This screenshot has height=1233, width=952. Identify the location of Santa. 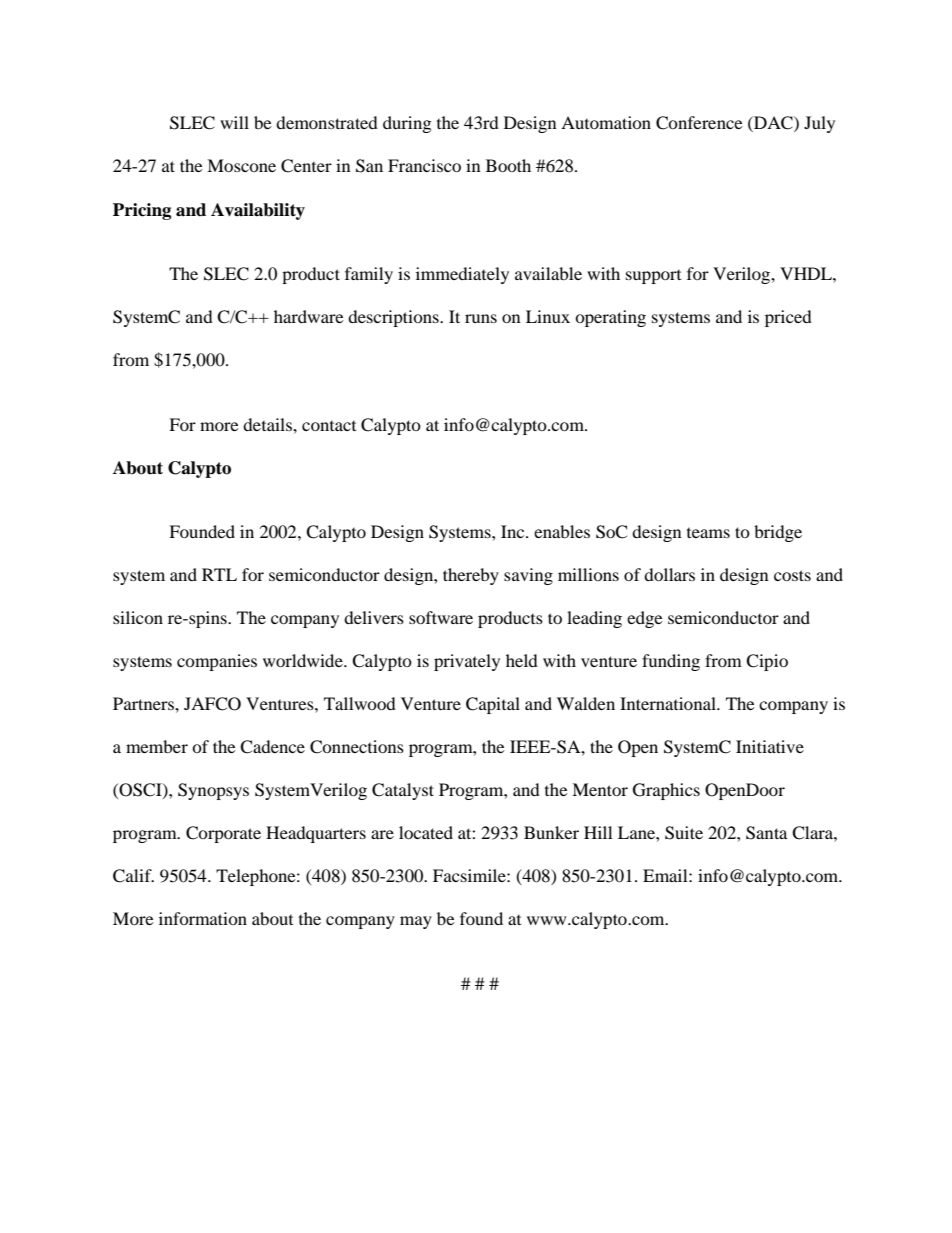
(767, 833).
